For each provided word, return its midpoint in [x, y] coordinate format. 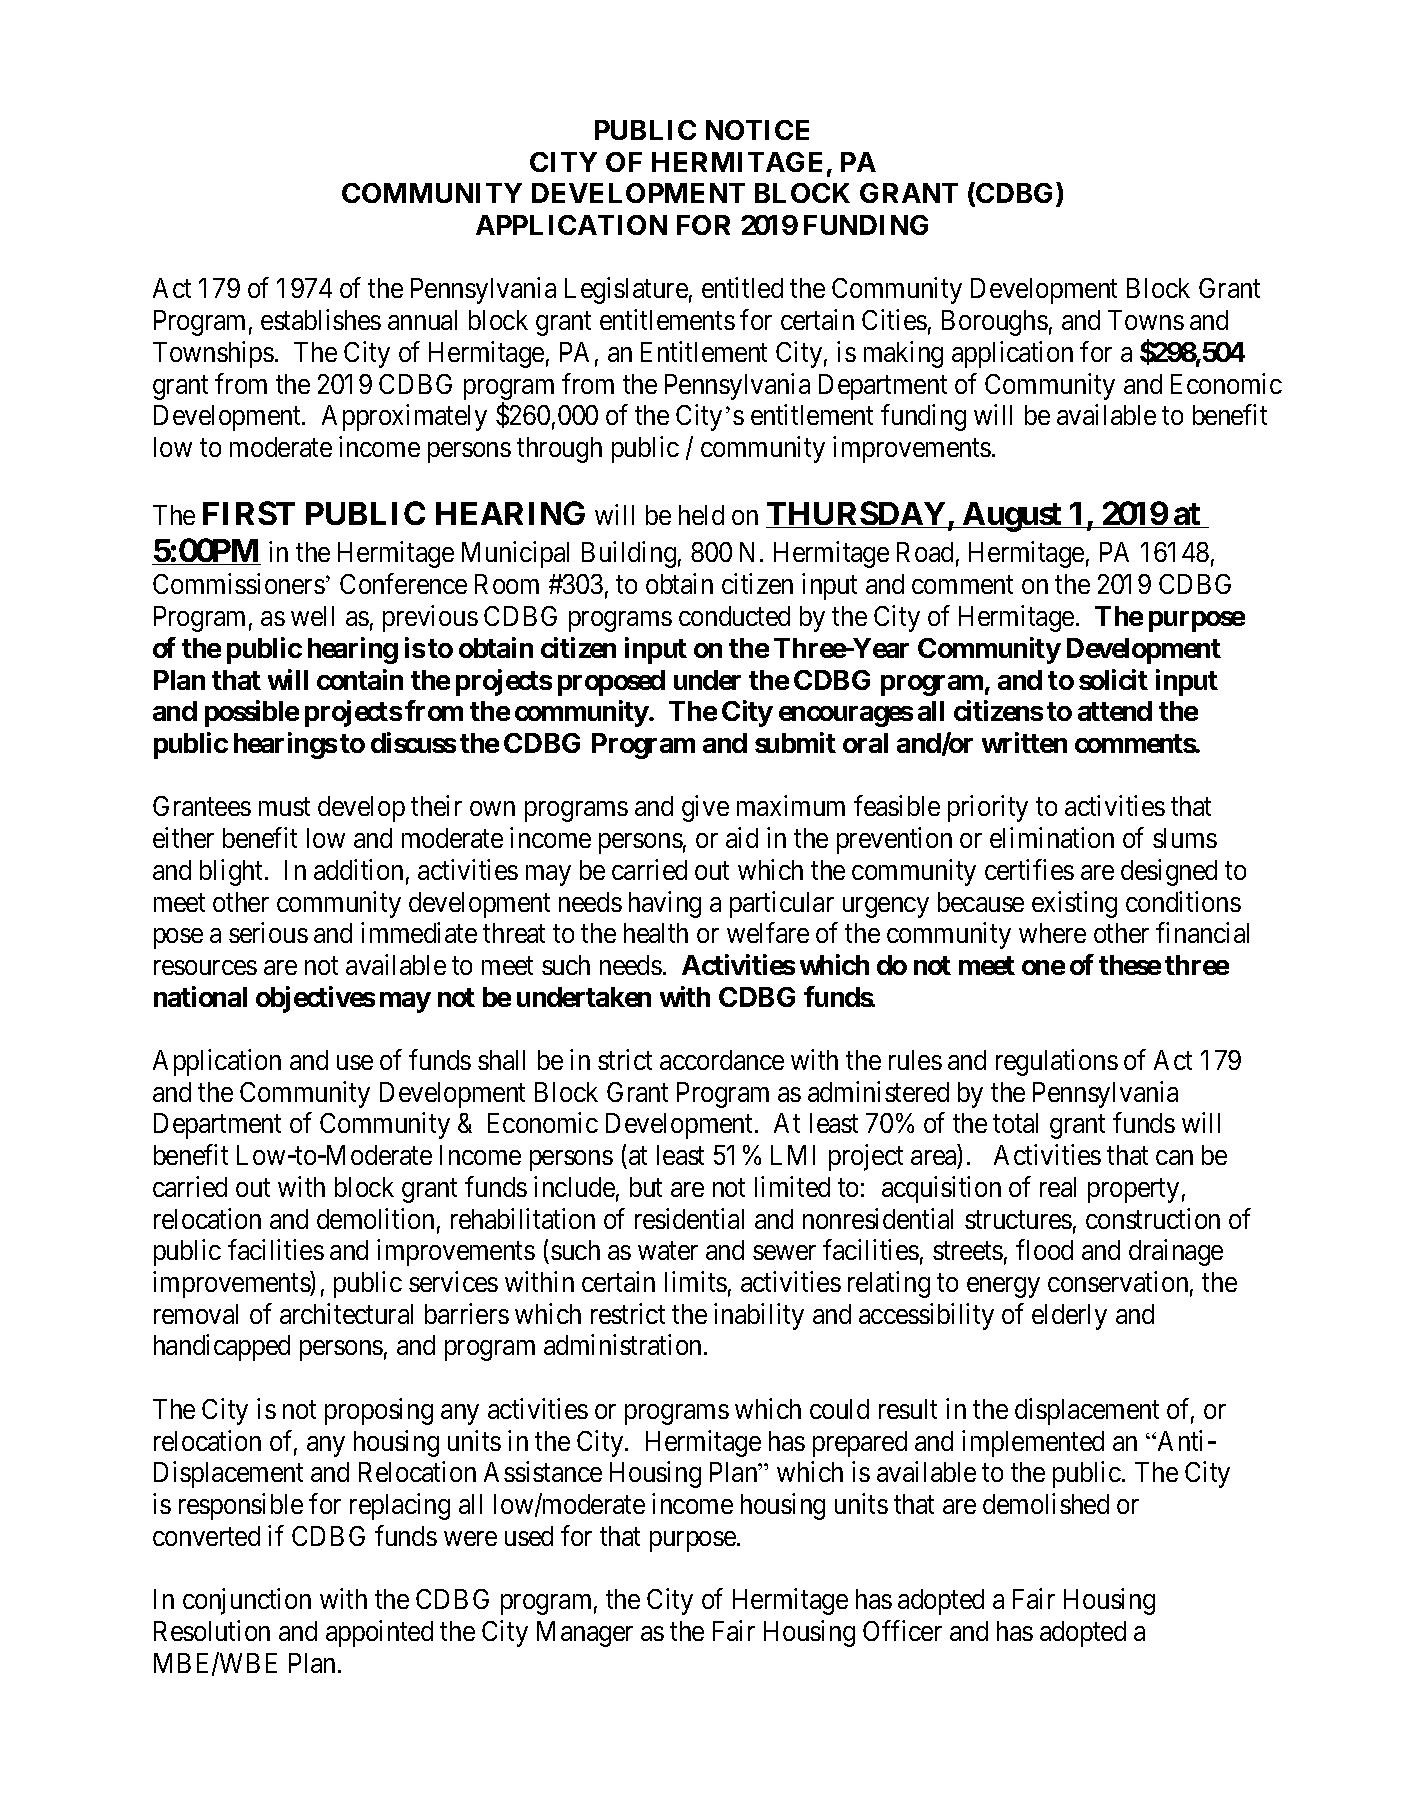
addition [358, 869]
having [665, 904]
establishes [321, 319]
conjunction [247, 1601]
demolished [1046, 1503]
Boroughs [995, 323]
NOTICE [757, 130]
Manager [585, 1634]
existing [1074, 904]
